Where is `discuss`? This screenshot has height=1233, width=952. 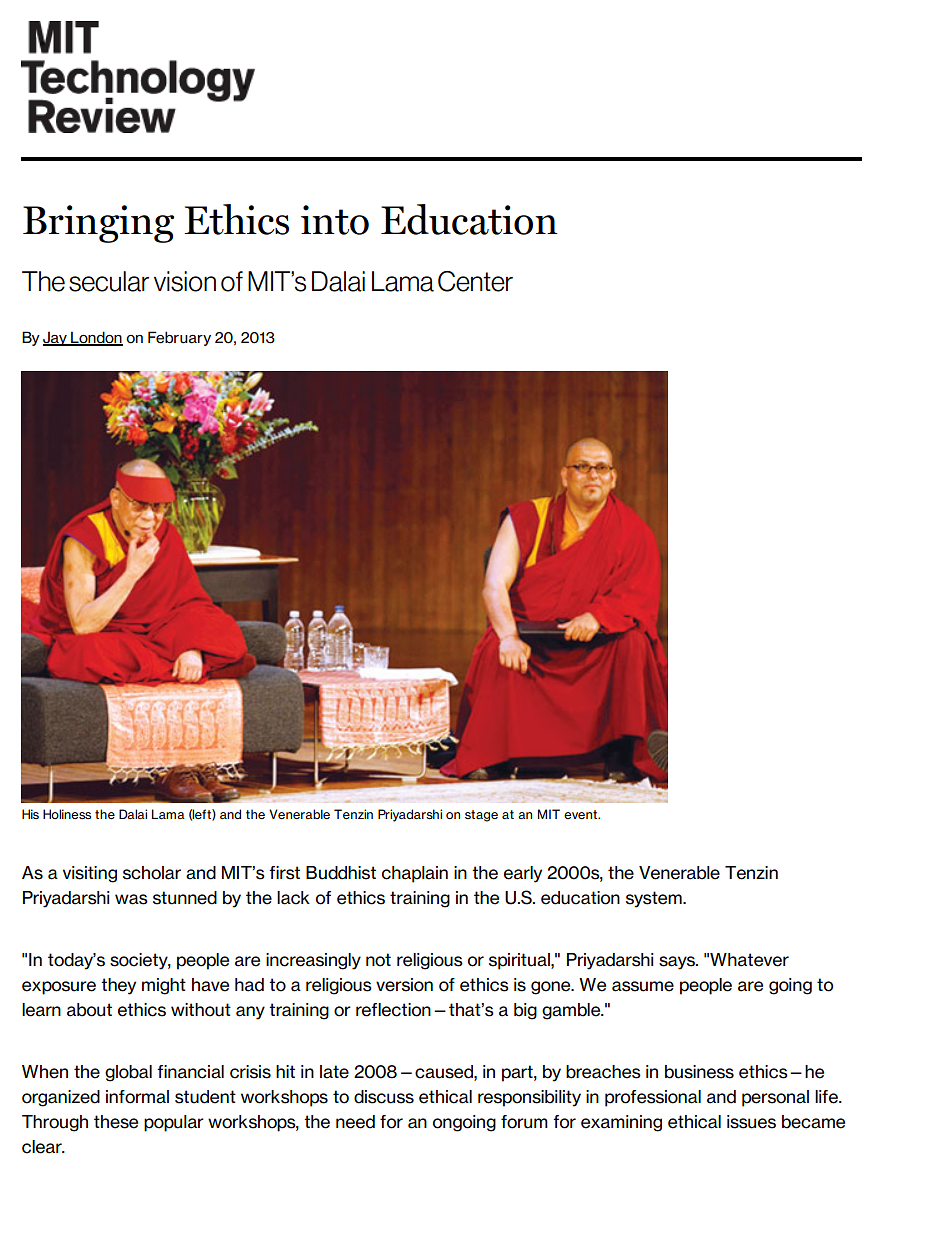 discuss is located at coordinates (384, 1097).
